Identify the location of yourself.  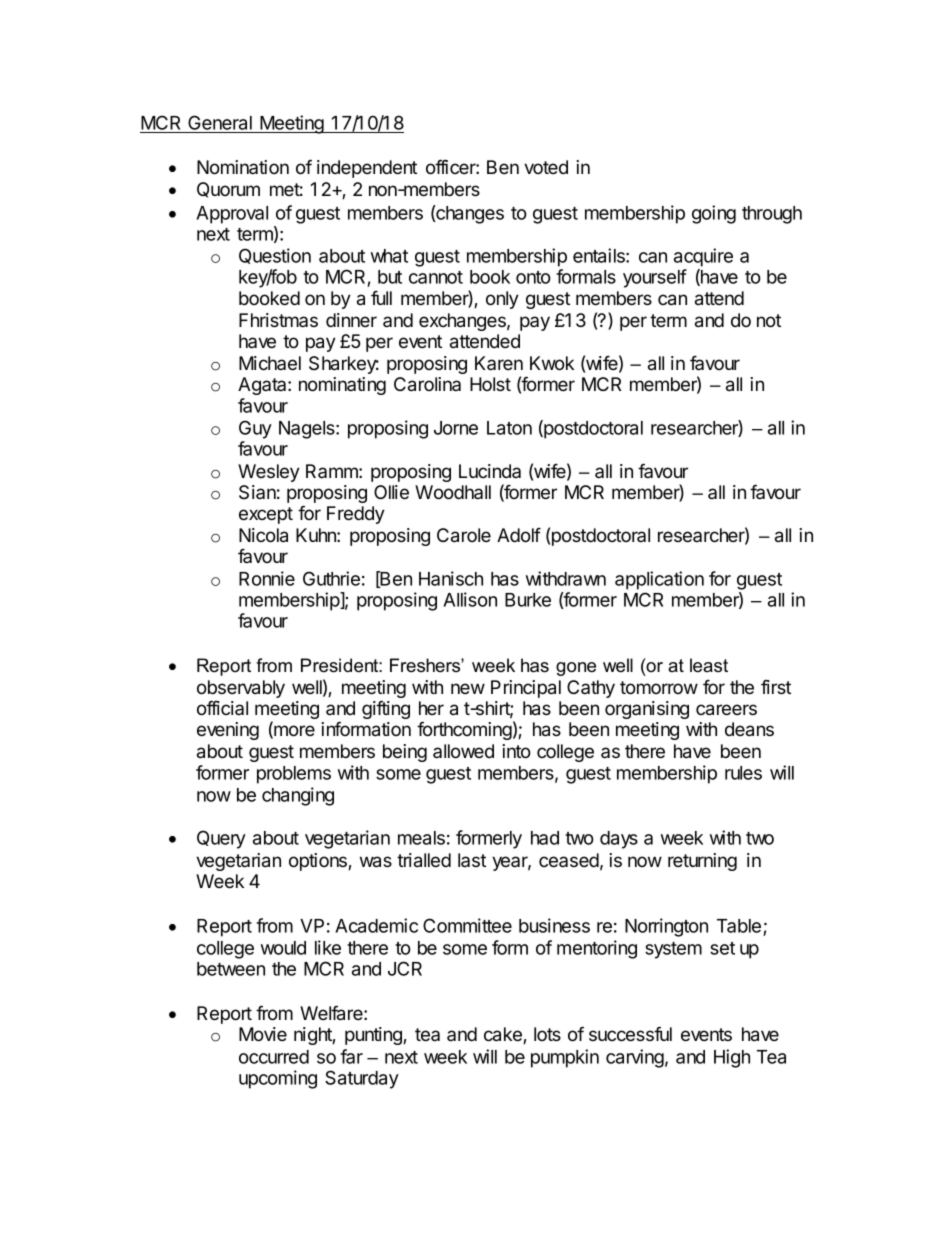
(655, 278).
